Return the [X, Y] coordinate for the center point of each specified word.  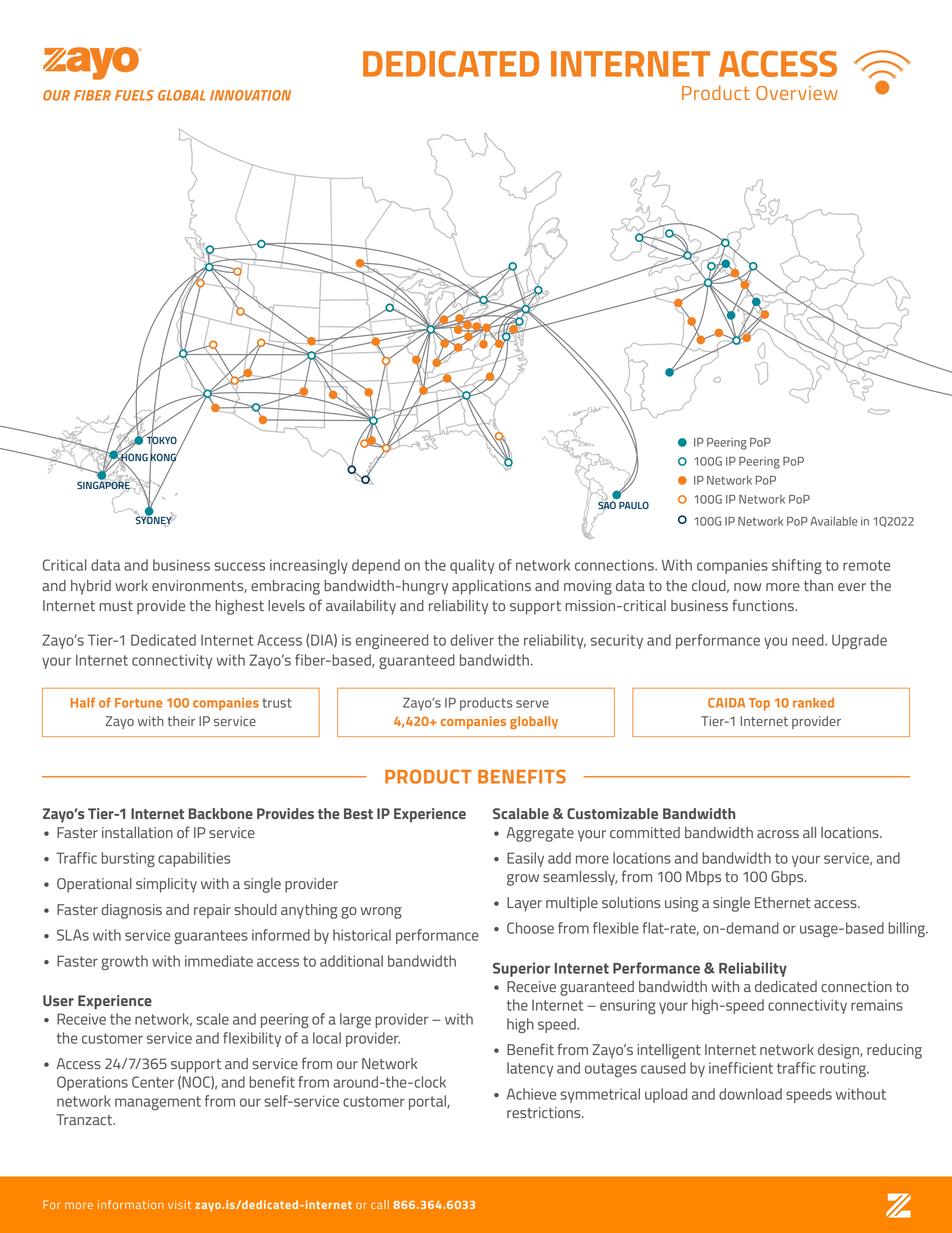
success [239, 566]
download [750, 1094]
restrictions [545, 1112]
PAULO [634, 505]
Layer [524, 904]
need [809, 640]
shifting [797, 566]
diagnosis [131, 911]
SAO [607, 505]
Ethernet [783, 902]
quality [472, 566]
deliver [472, 640]
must [116, 606]
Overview [797, 93]
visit [179, 1204]
